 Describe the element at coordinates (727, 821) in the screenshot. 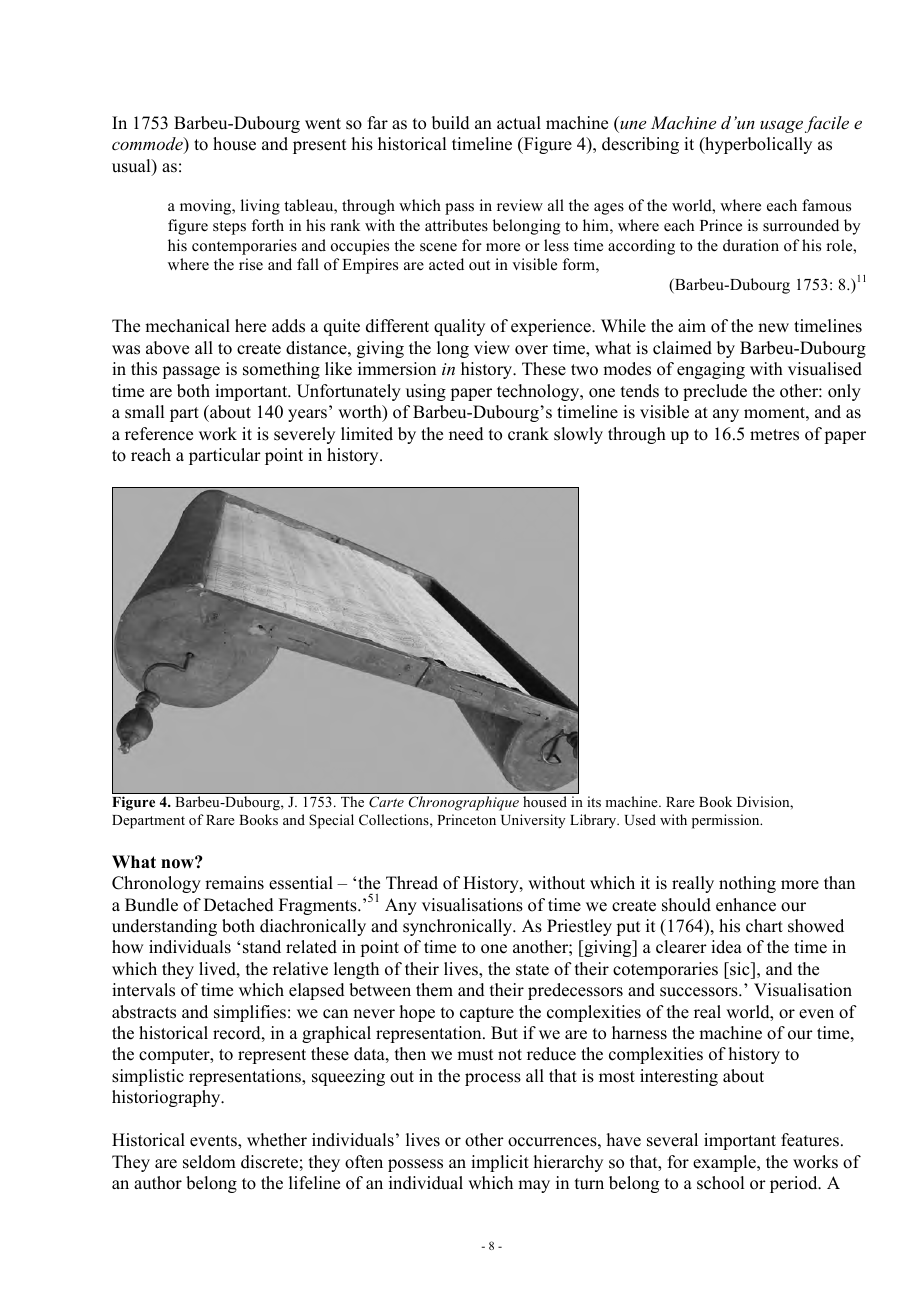

I see `permission` at that location.
